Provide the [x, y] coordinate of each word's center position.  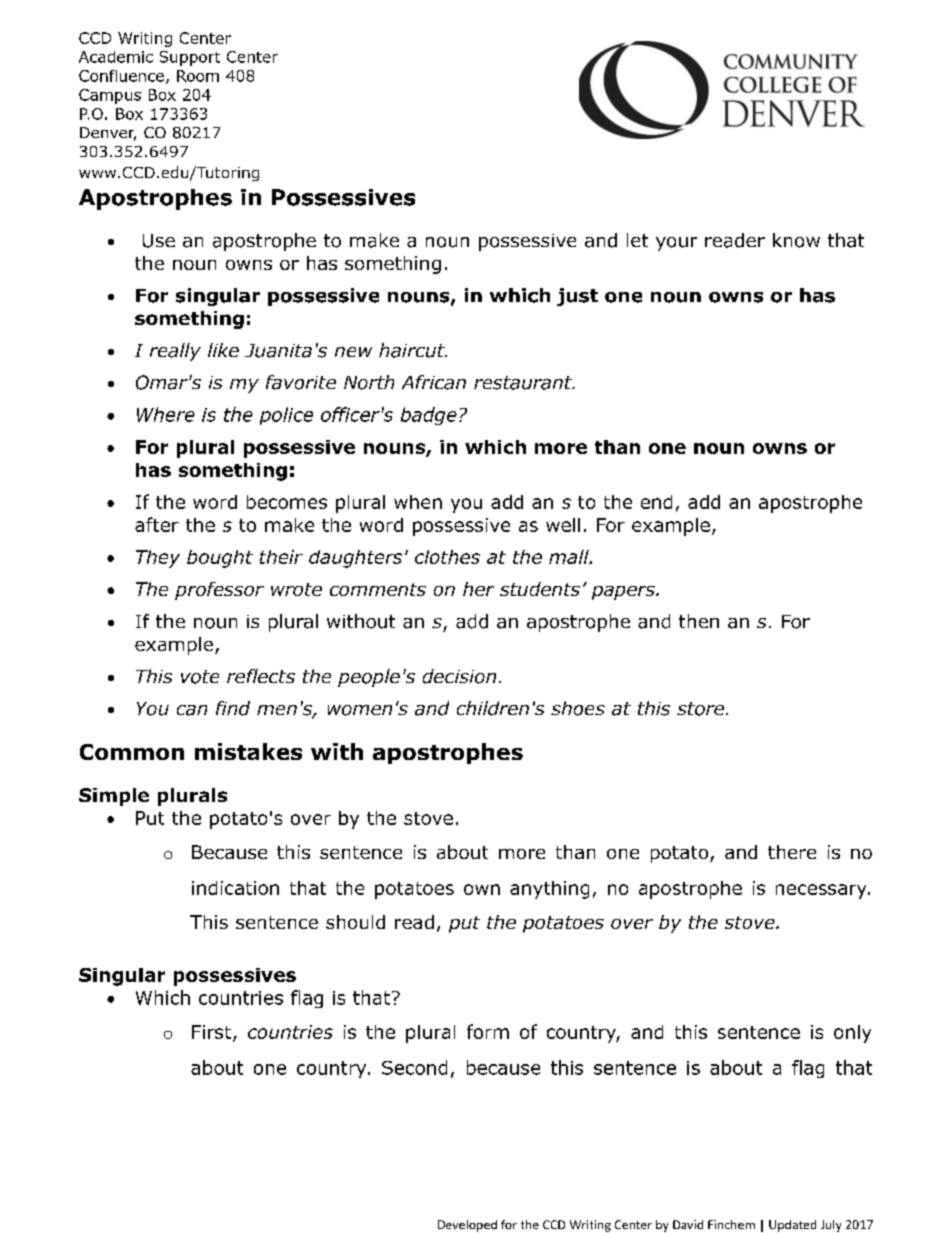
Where [166, 414]
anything [549, 890]
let [637, 240]
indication [235, 888]
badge [429, 416]
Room [198, 76]
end [656, 502]
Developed [467, 1226]
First [213, 1033]
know [796, 240]
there [792, 852]
